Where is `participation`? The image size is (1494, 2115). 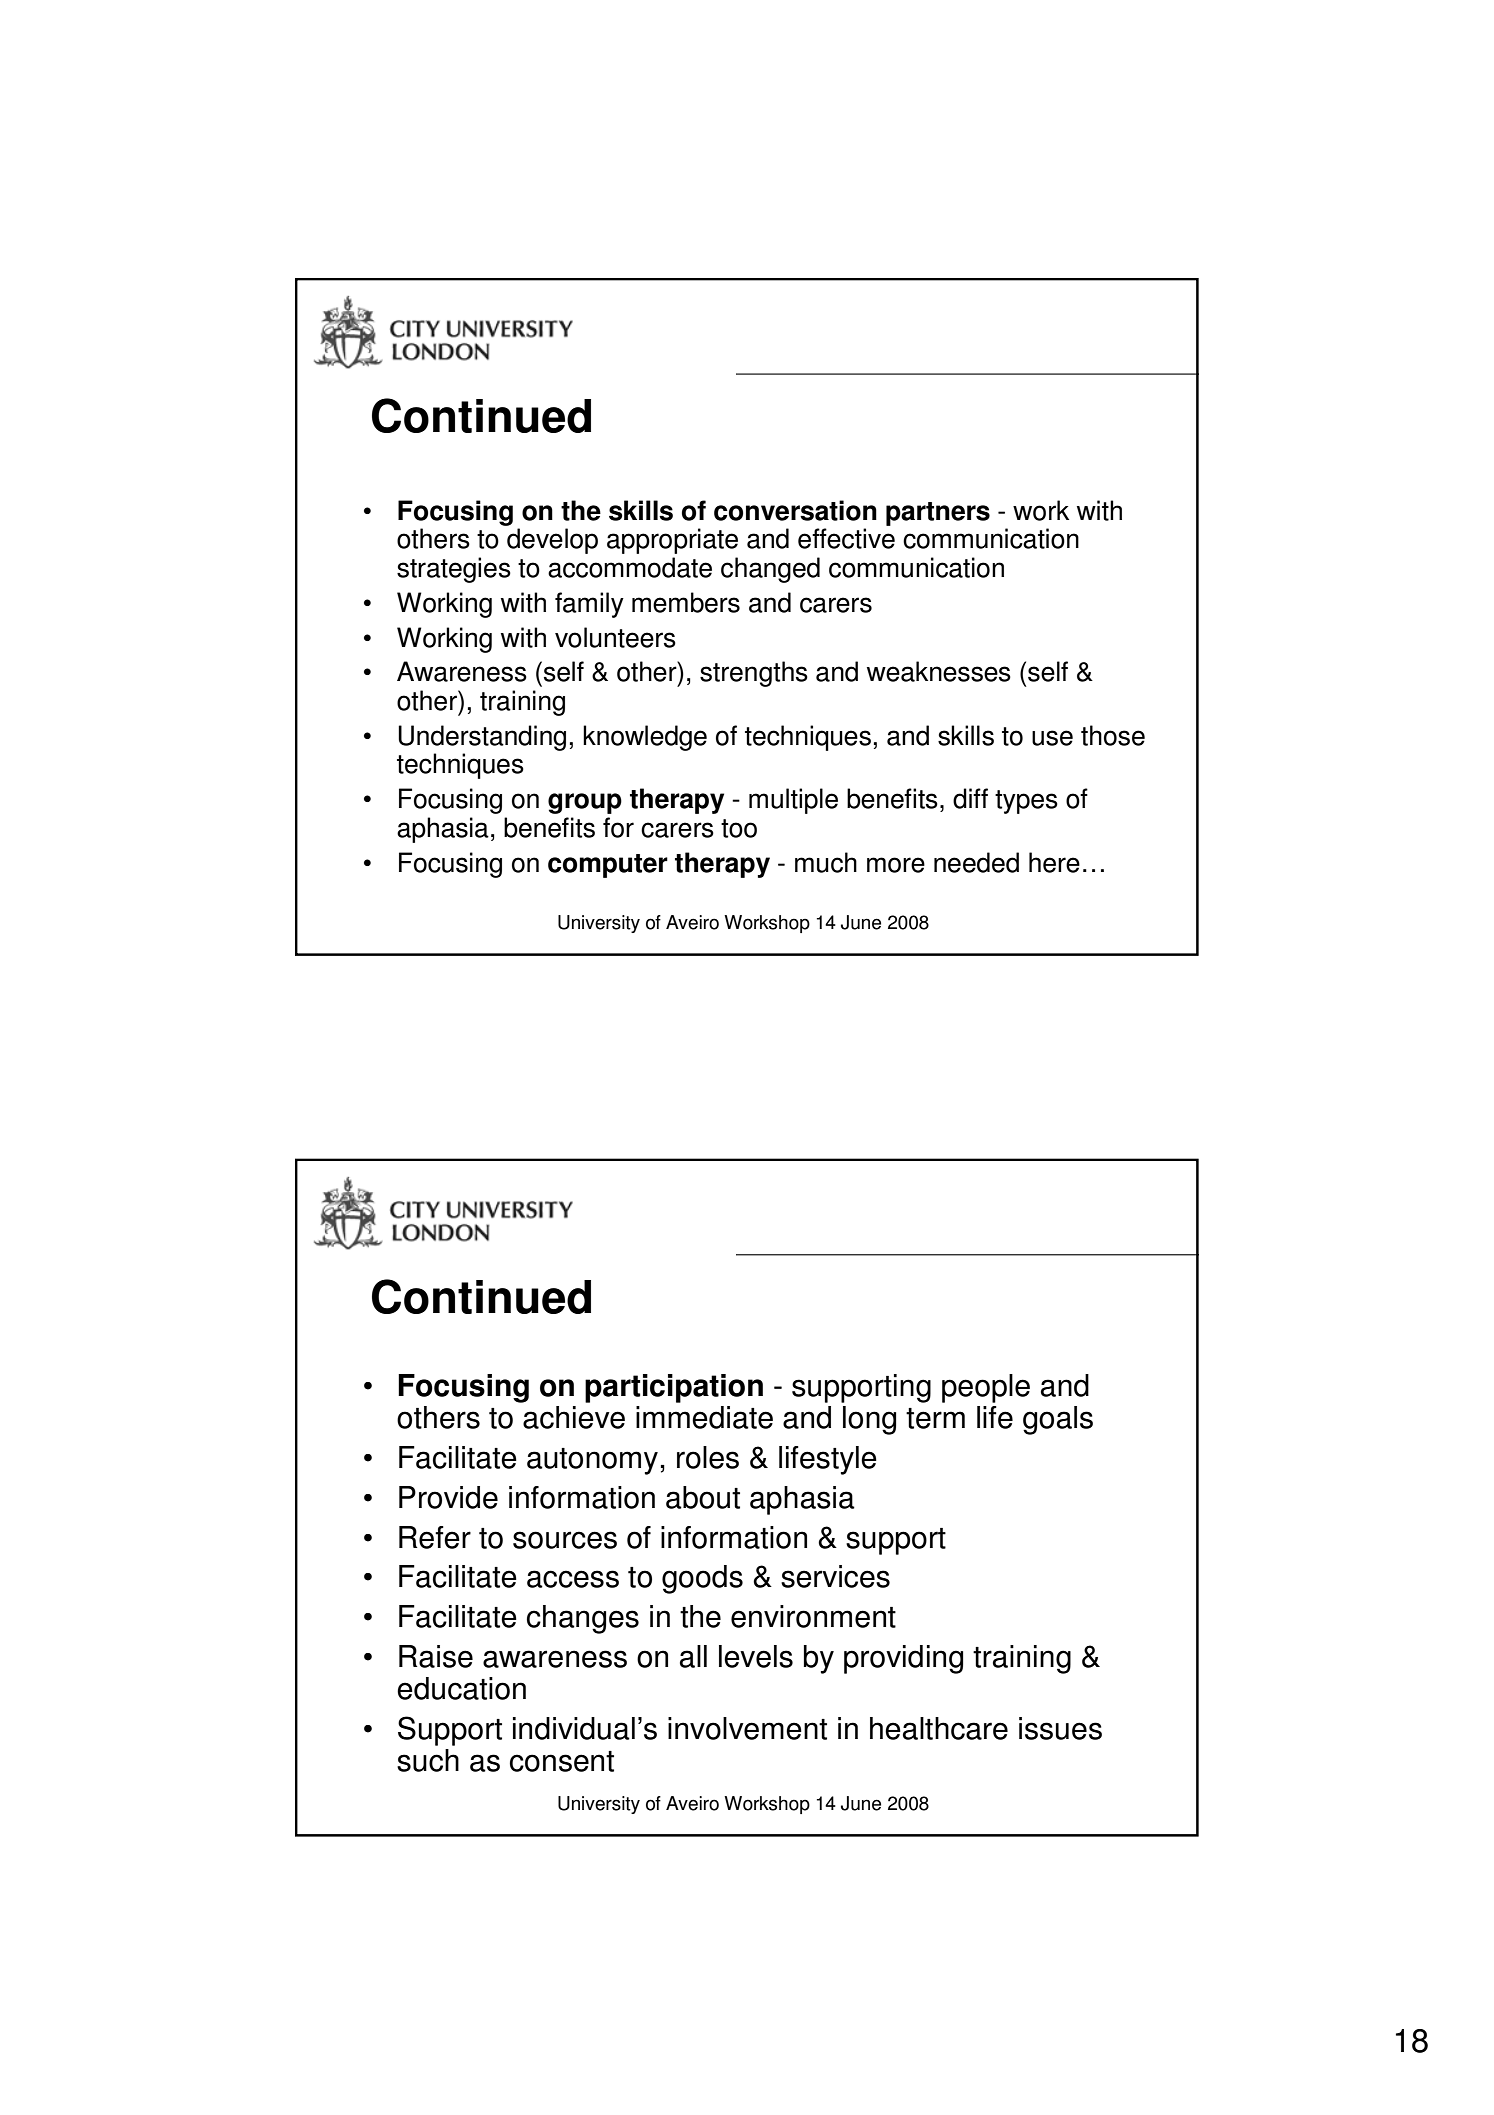 participation is located at coordinates (674, 1388).
